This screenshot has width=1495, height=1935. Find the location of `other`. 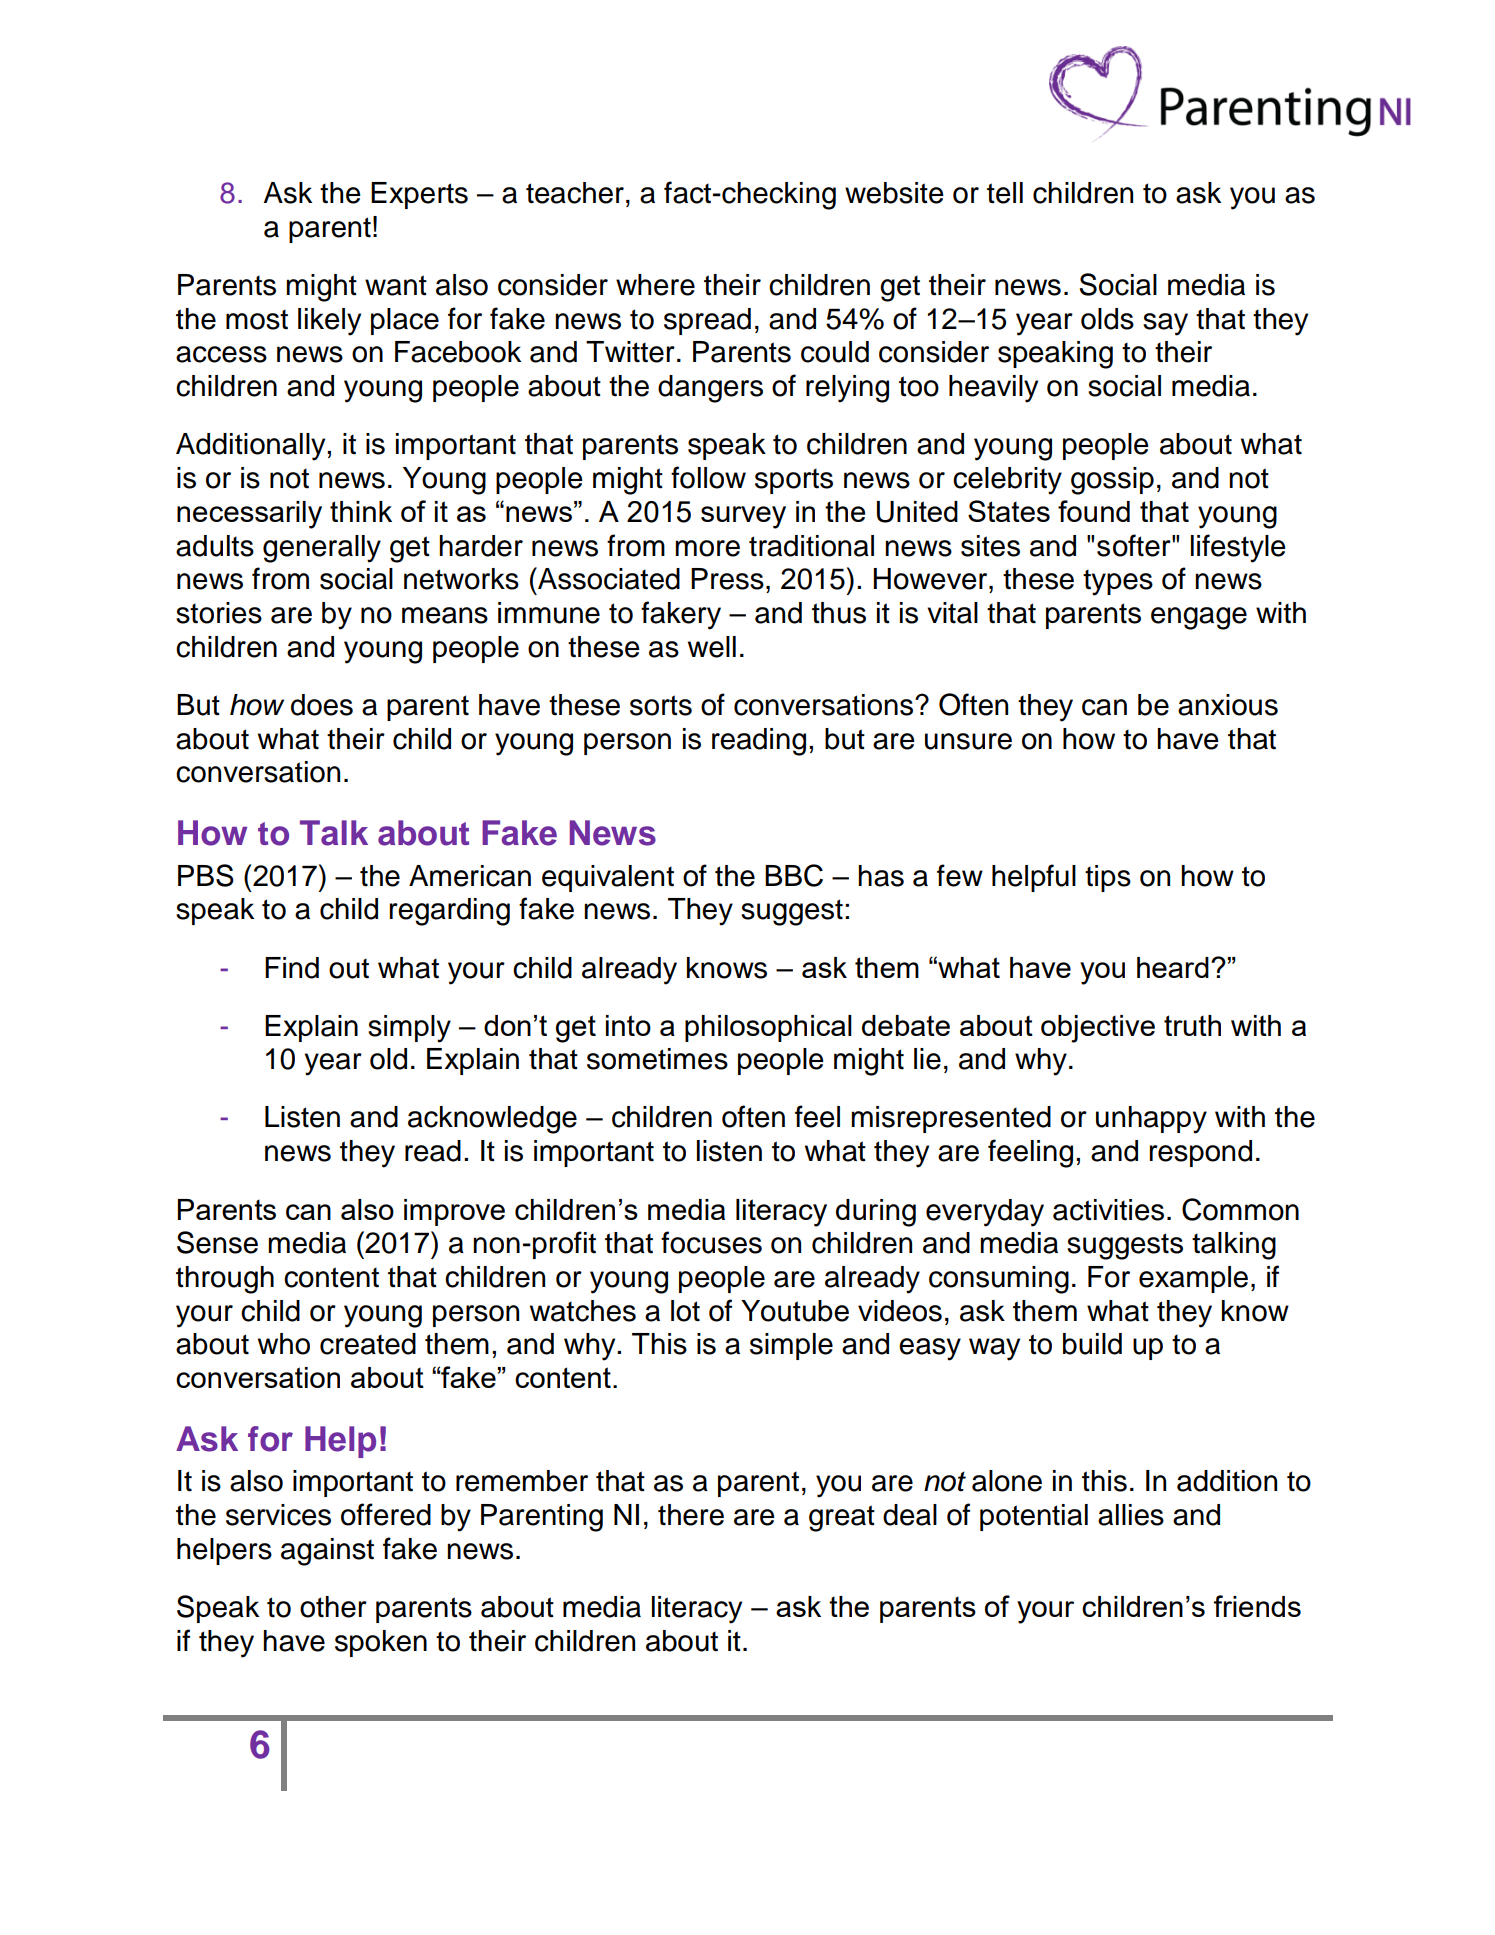

other is located at coordinates (333, 1607).
